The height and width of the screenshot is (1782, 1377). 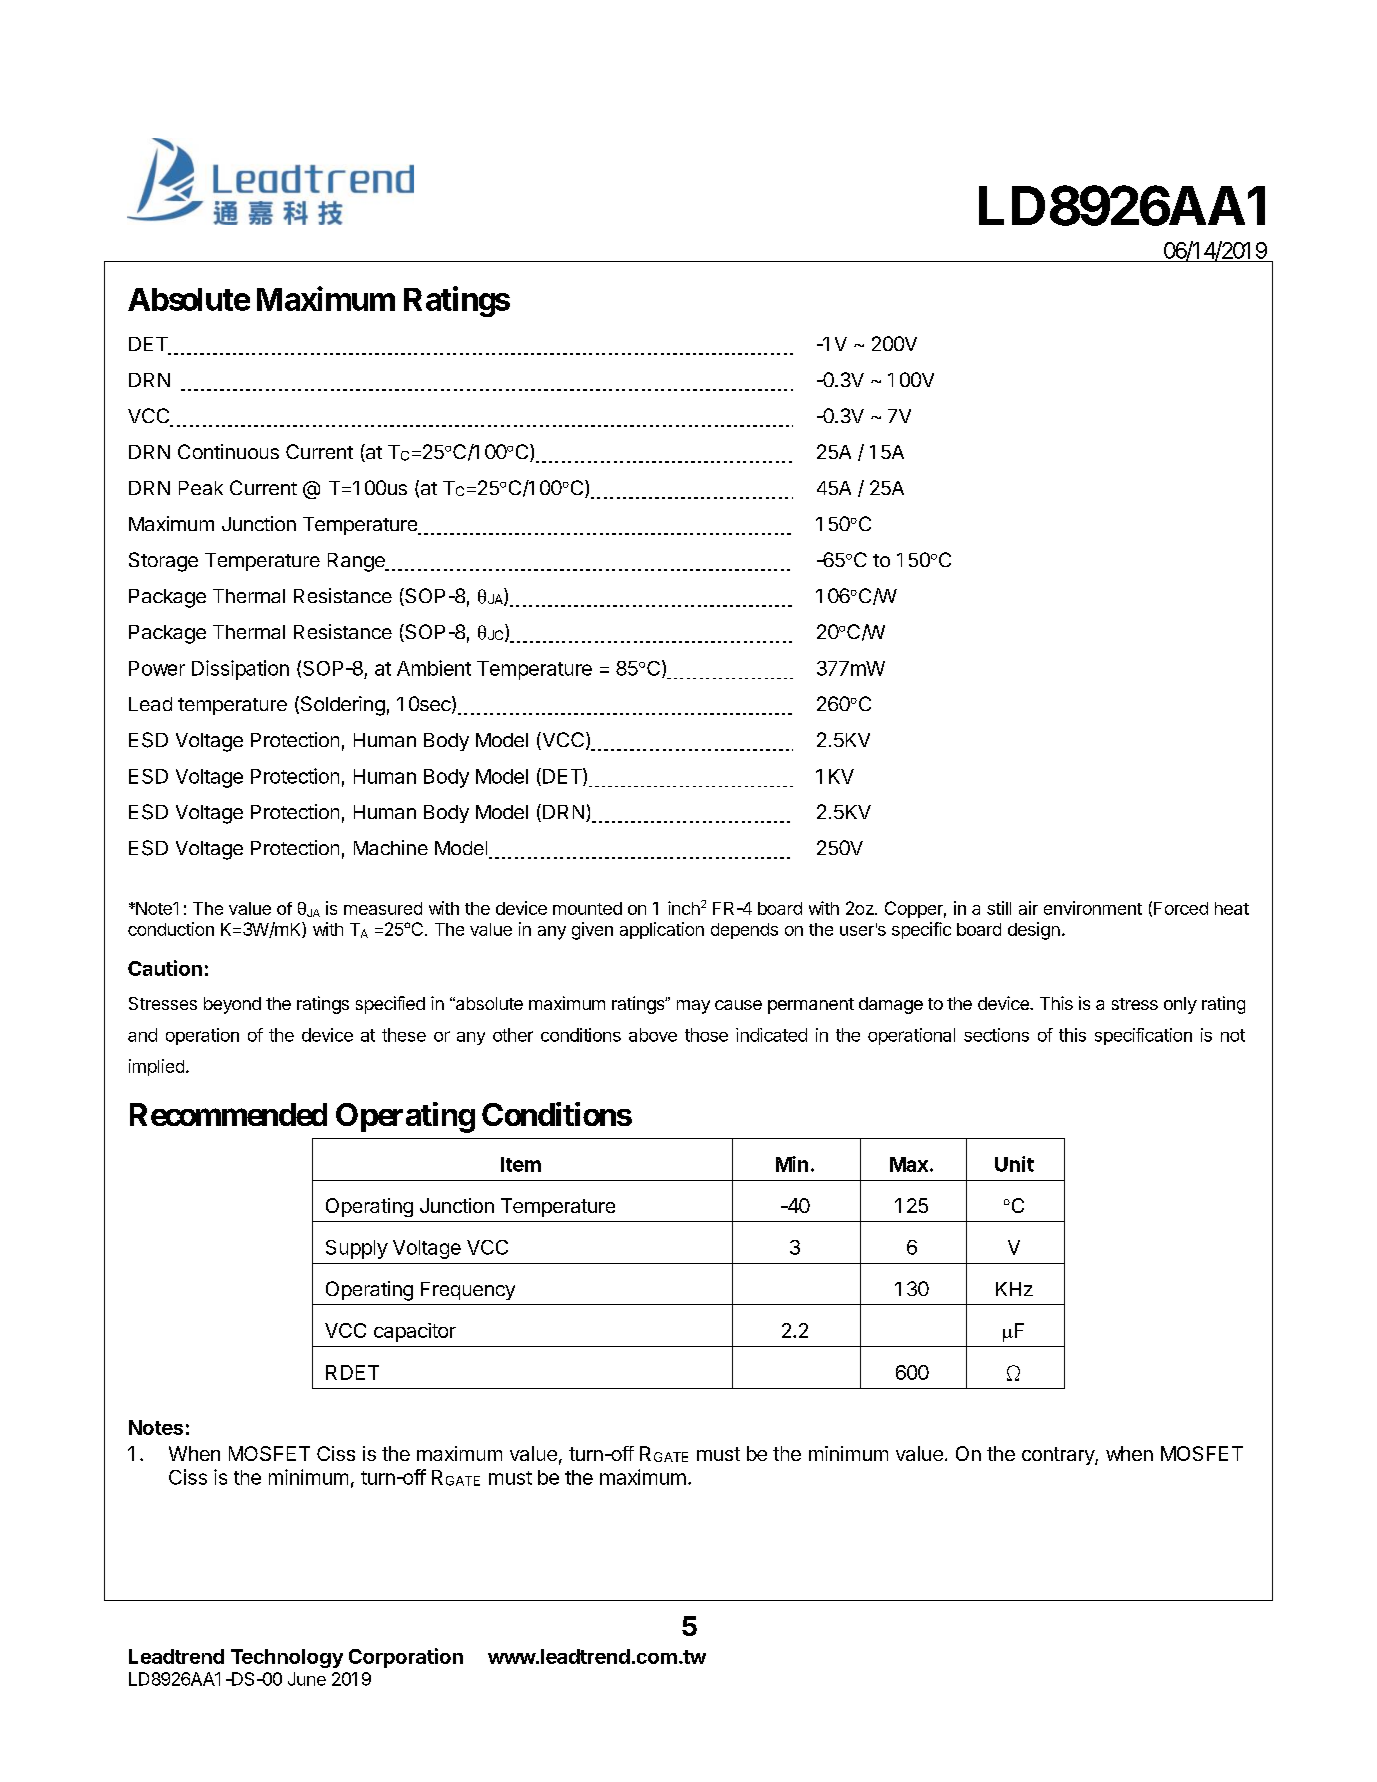 What do you see at coordinates (287, 1658) in the screenshot?
I see `Technology` at bounding box center [287, 1658].
